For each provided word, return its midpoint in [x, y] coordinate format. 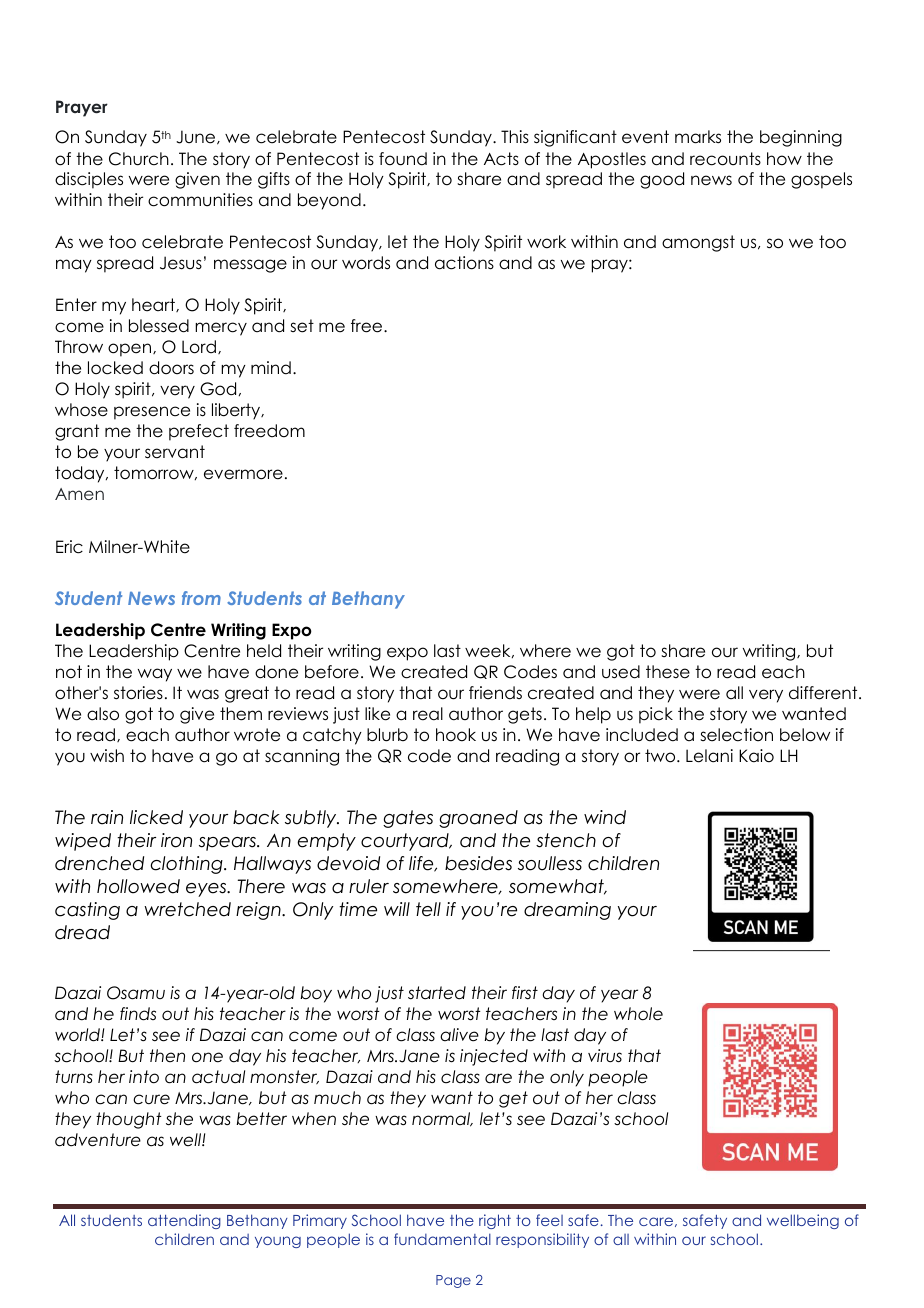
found [403, 159]
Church [139, 159]
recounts [725, 159]
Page [453, 1281]
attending [184, 1221]
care [657, 1222]
